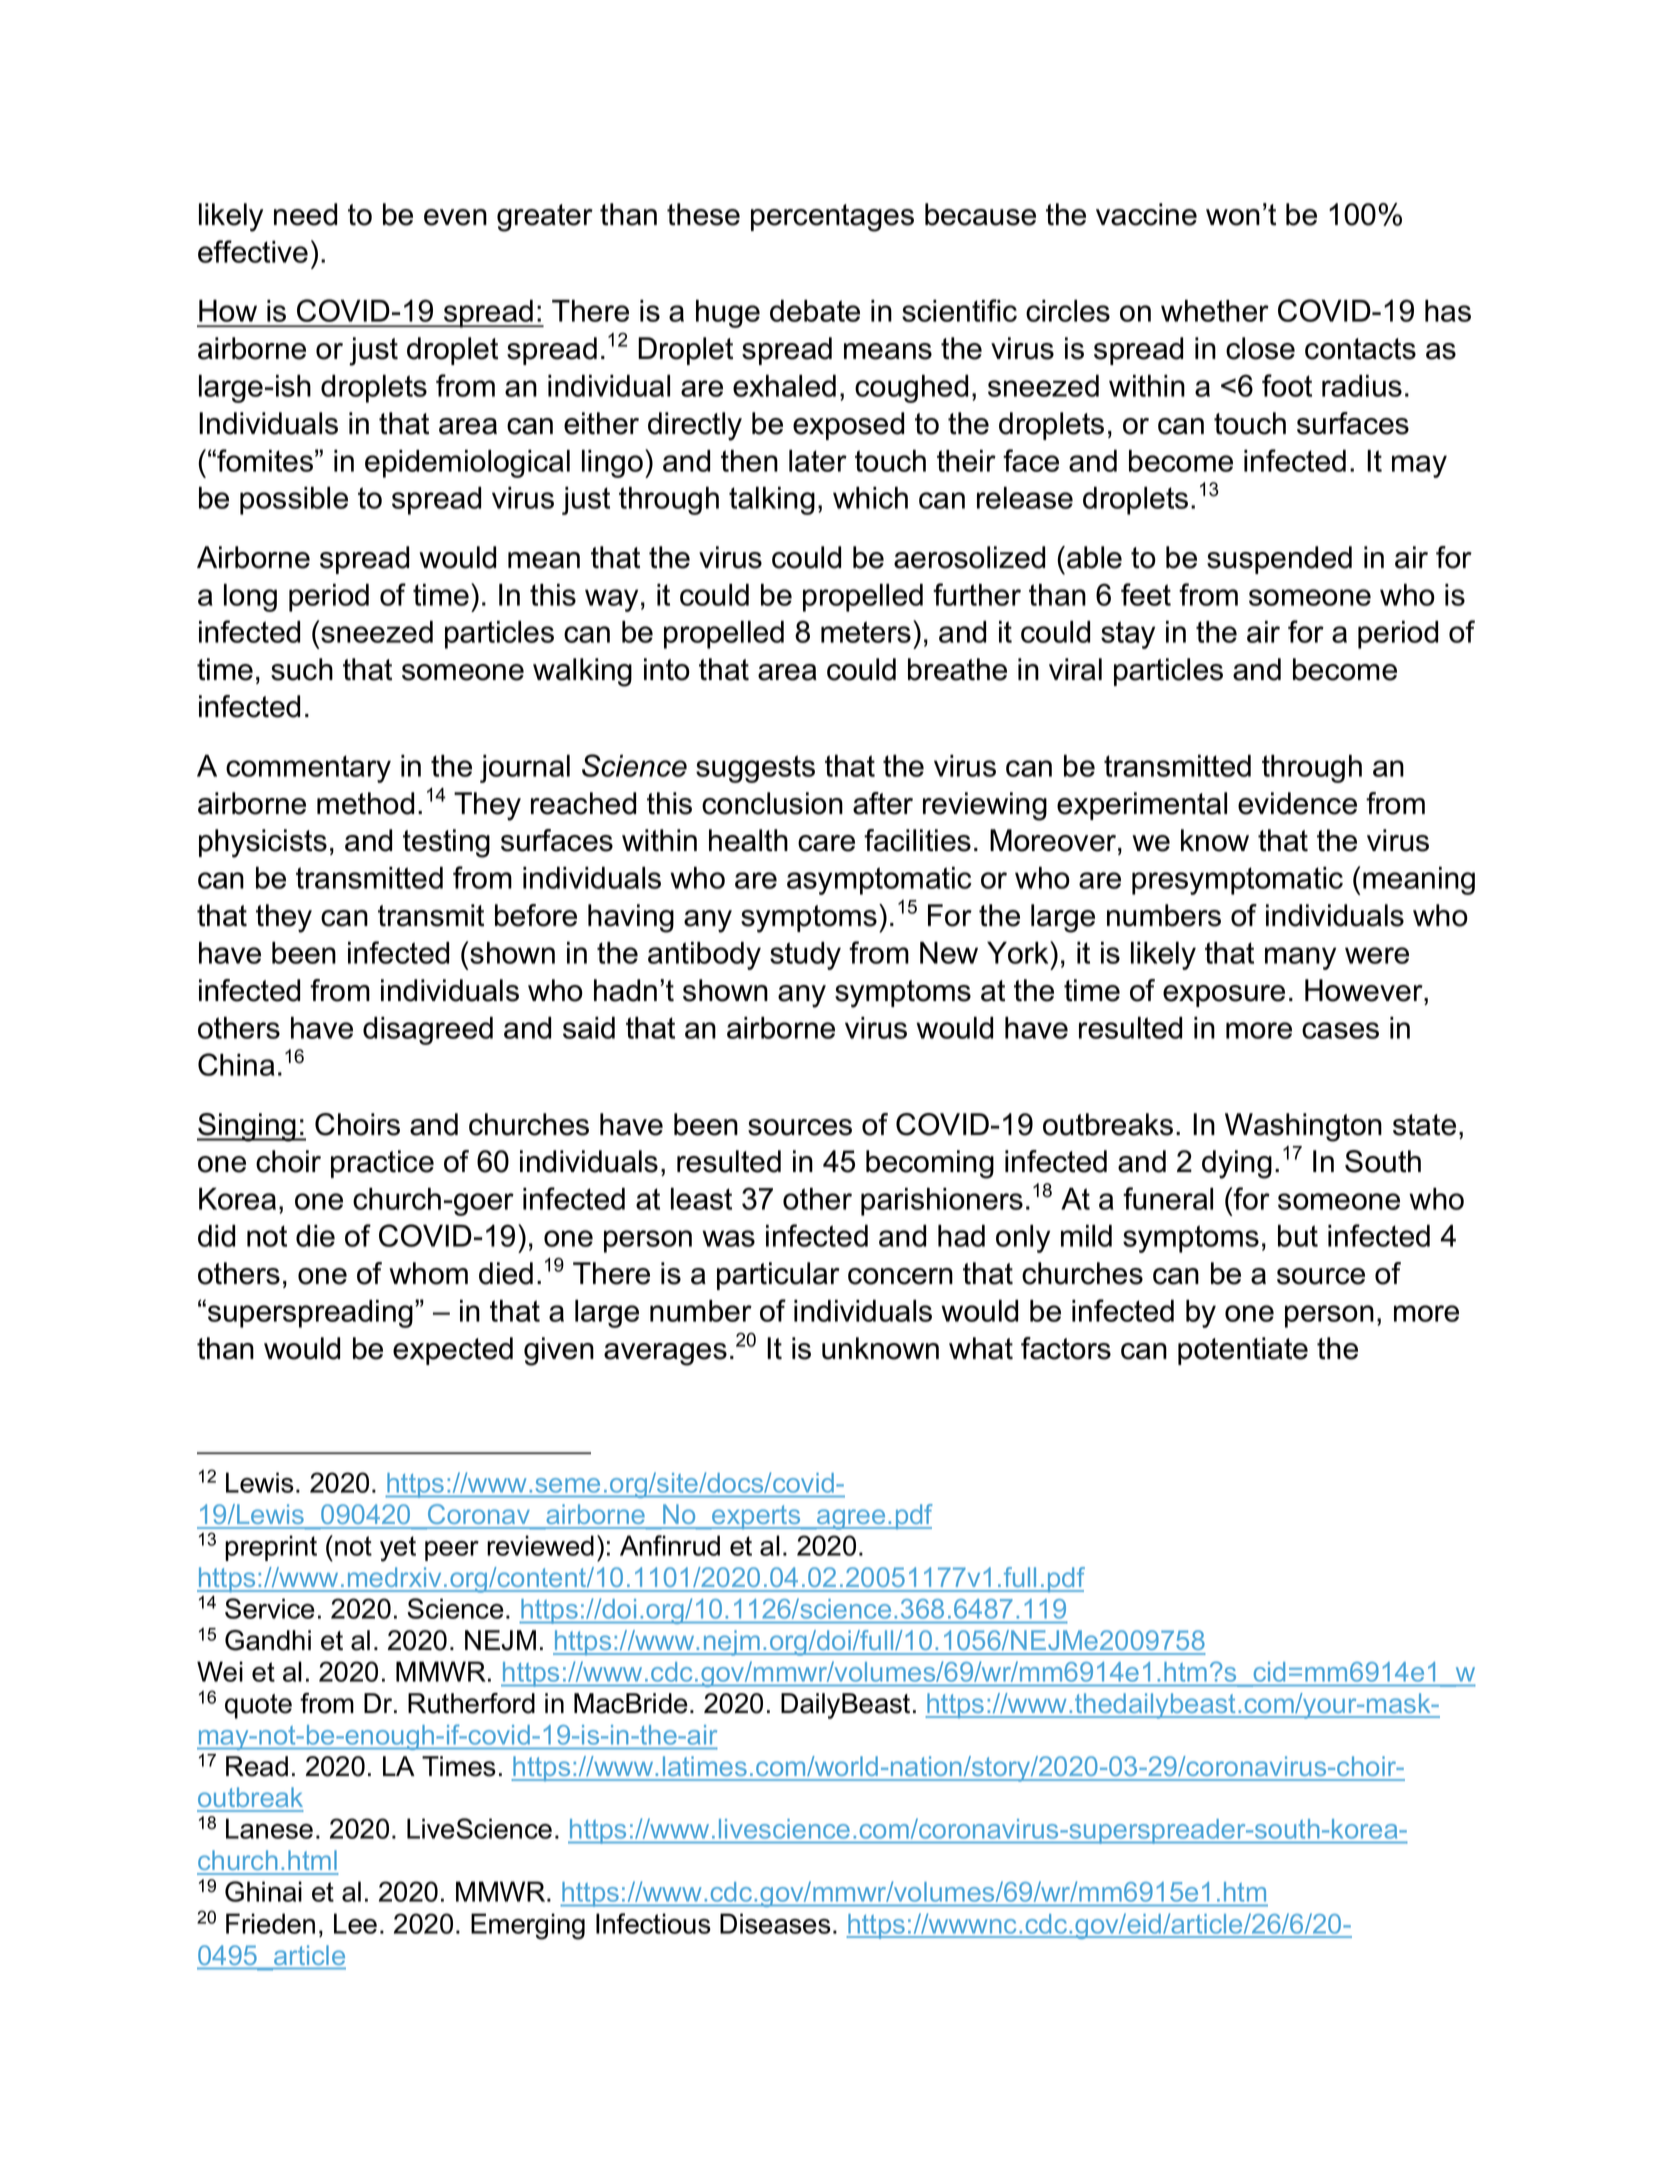 This screenshot has width=1675, height=2168. What do you see at coordinates (815, 311) in the screenshot?
I see `debate` at bounding box center [815, 311].
